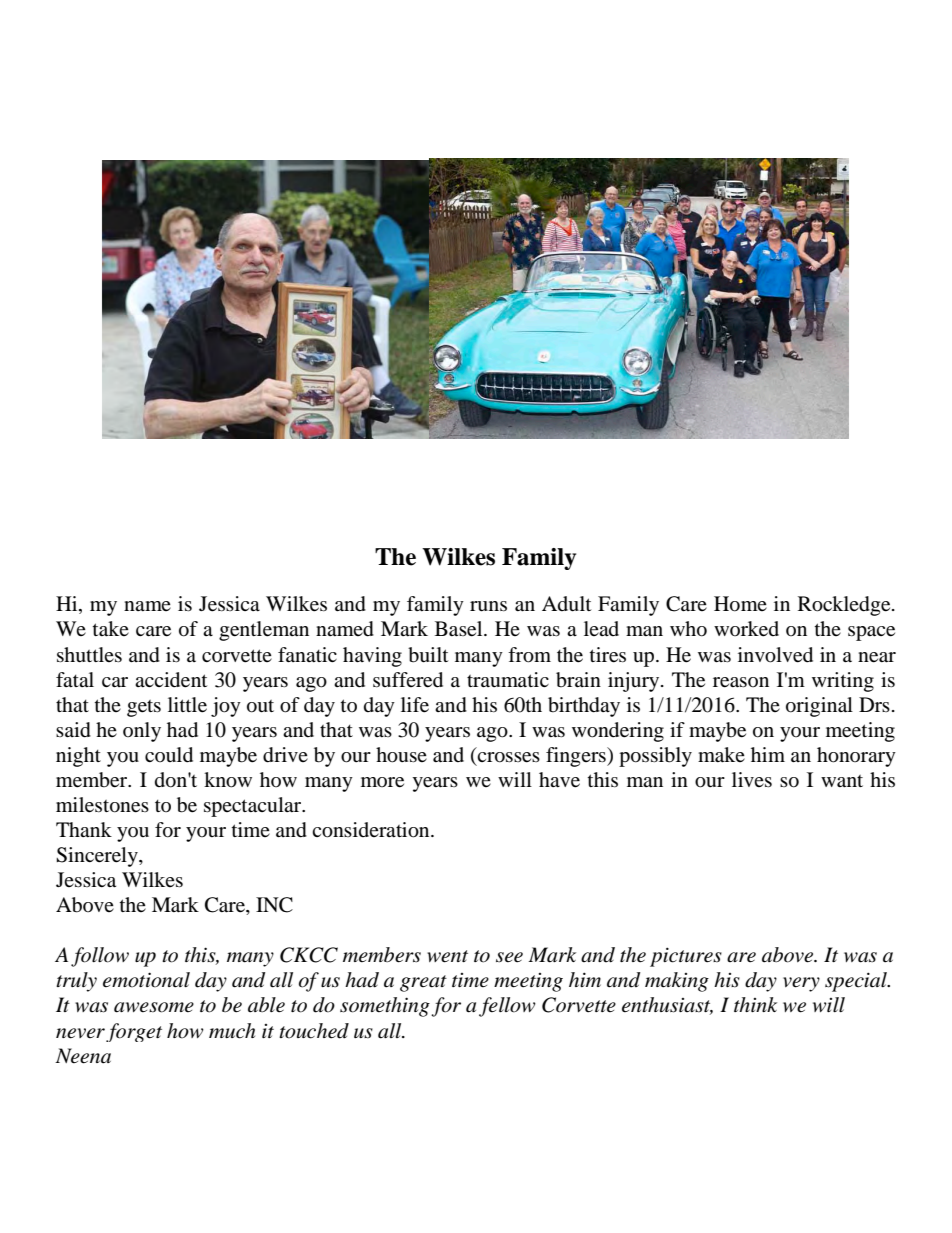 Image resolution: width=952 pixels, height=1233 pixels. What do you see at coordinates (755, 1004) in the screenshot?
I see `think` at bounding box center [755, 1004].
